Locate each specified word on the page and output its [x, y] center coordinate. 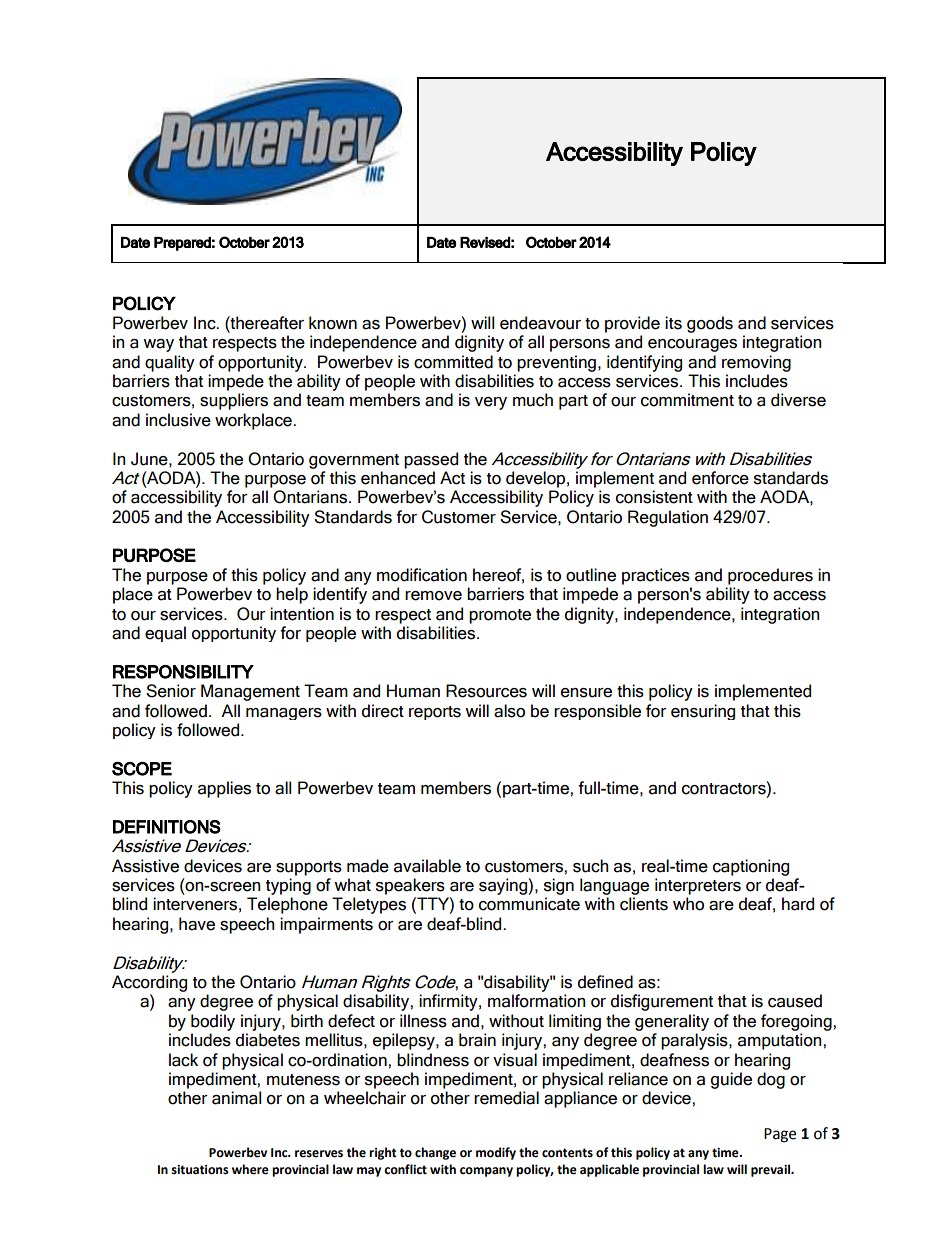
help [292, 595]
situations [200, 1170]
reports [435, 713]
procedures [770, 576]
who [688, 904]
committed [453, 362]
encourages [692, 345]
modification [422, 575]
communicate [529, 904]
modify [496, 1153]
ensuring [703, 712]
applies [224, 789]
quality [170, 363]
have [197, 924]
